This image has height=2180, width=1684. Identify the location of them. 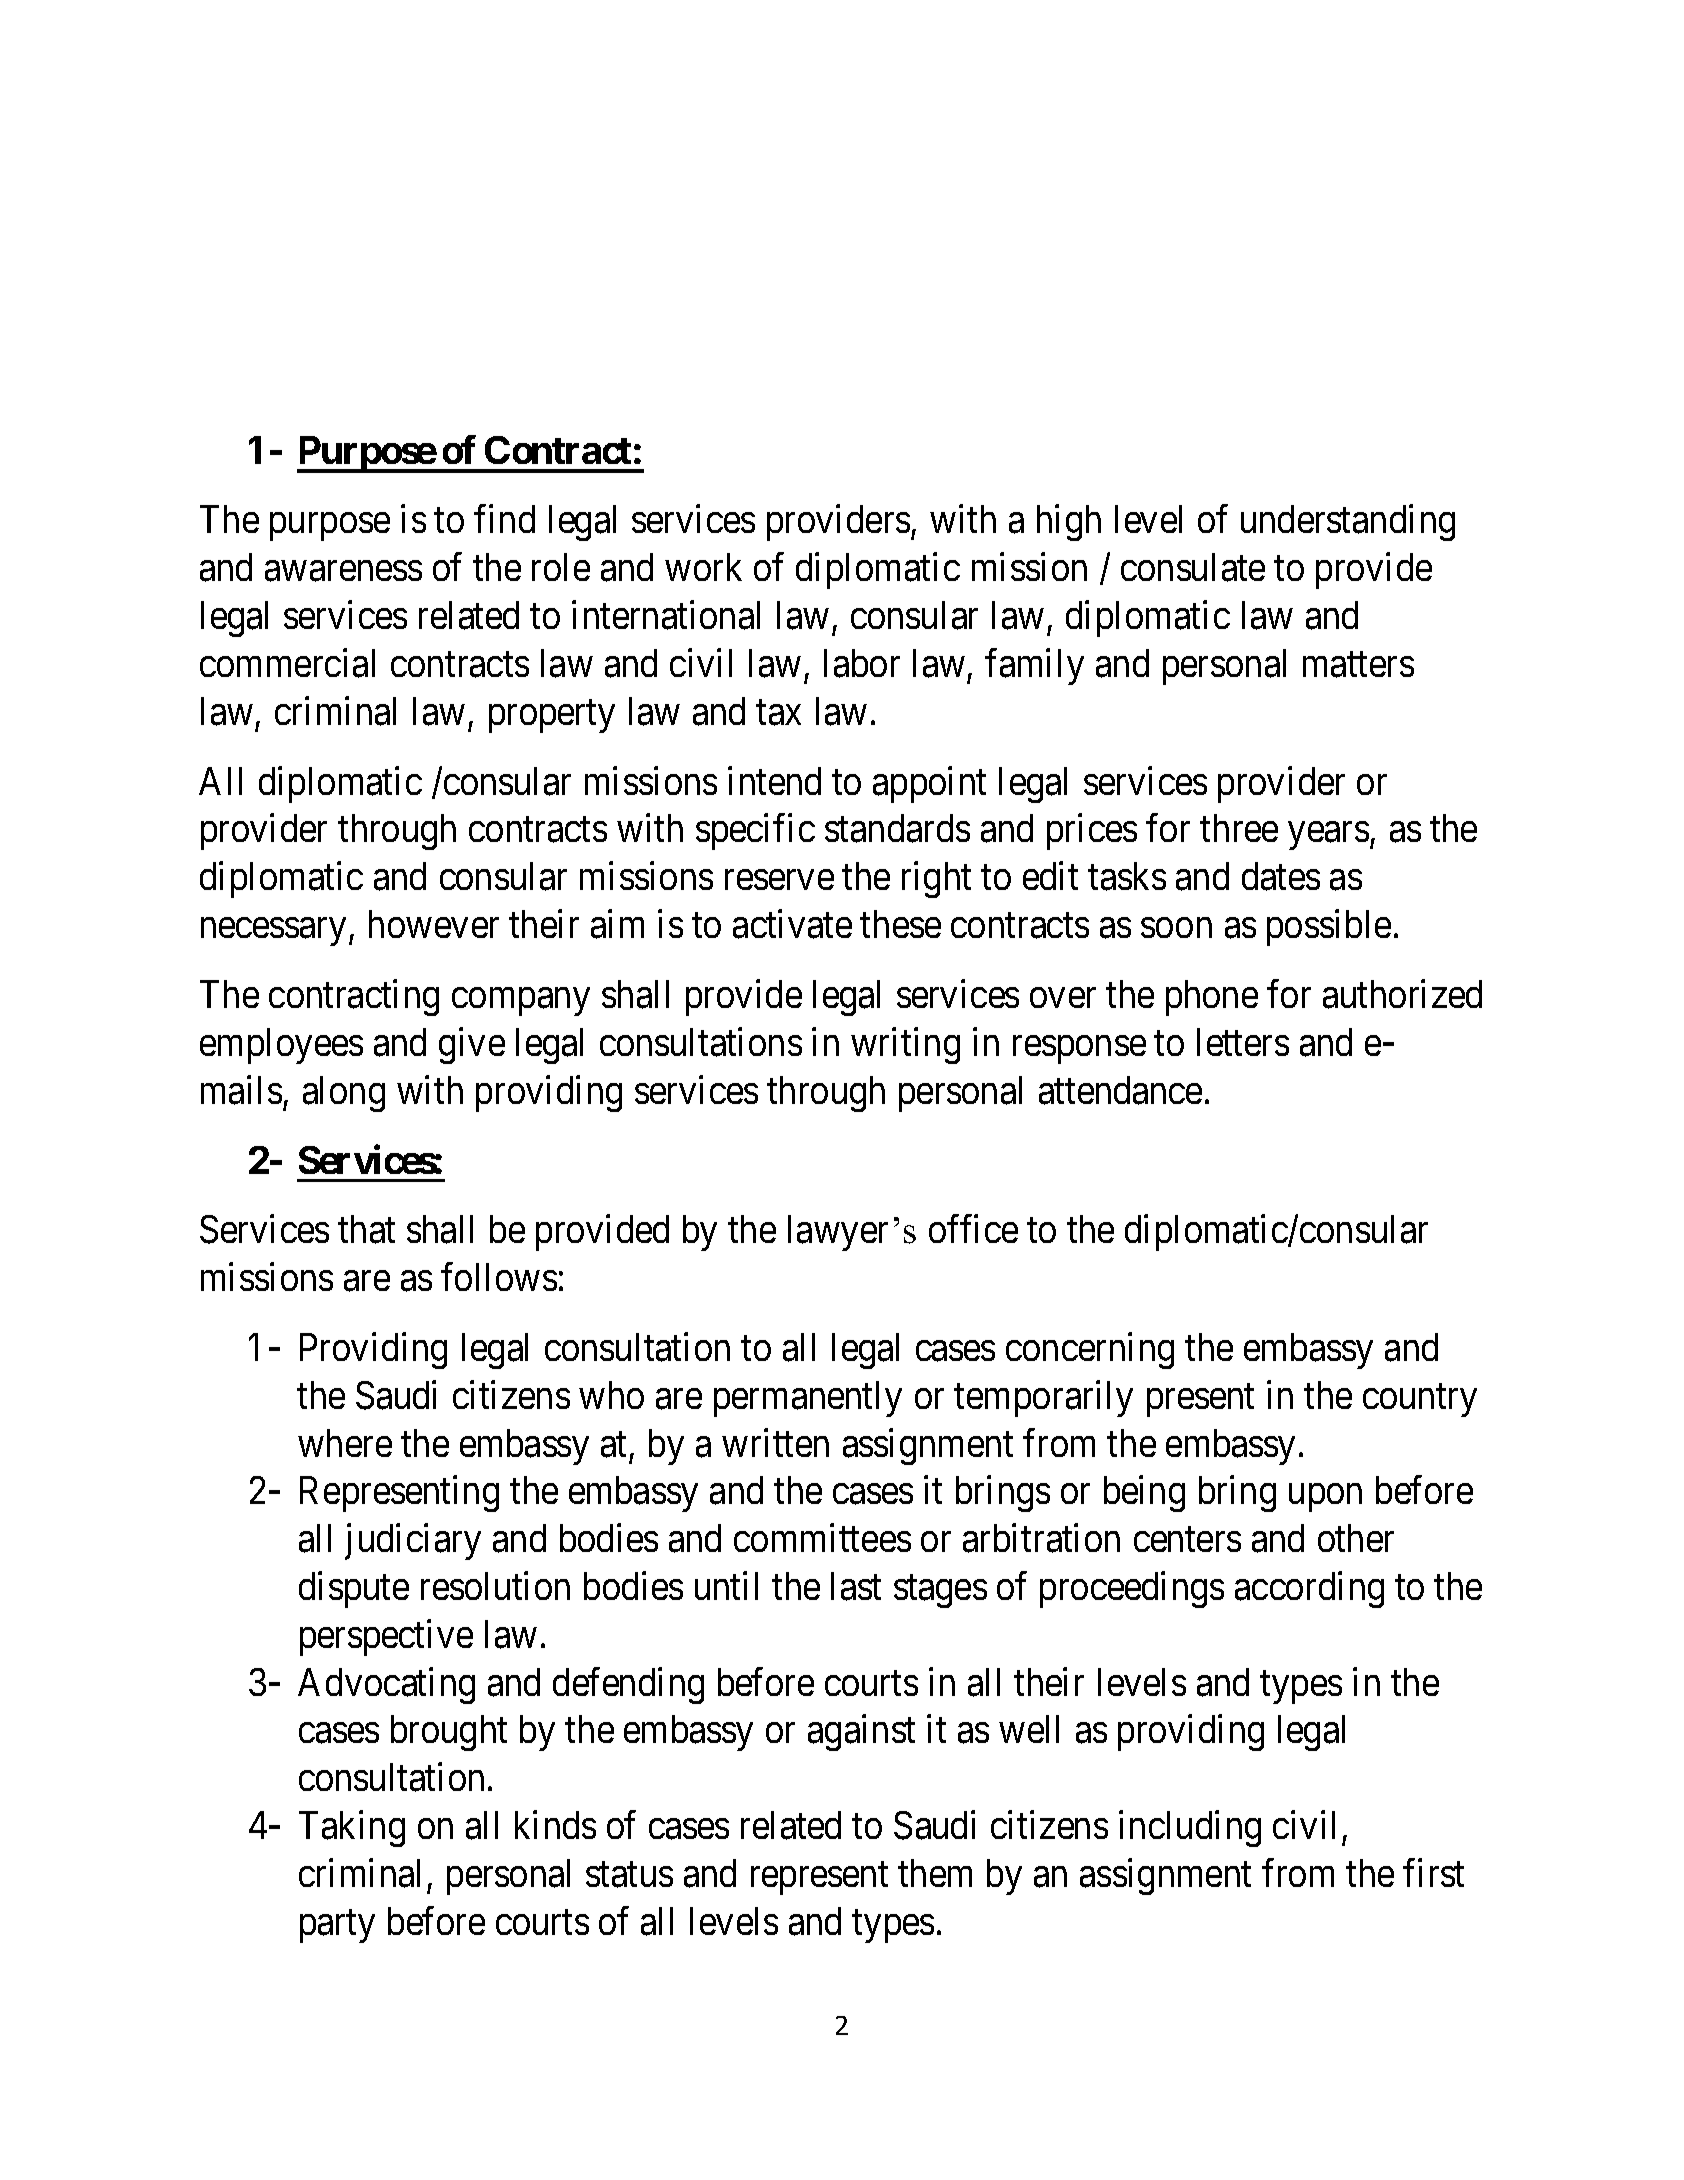
(935, 1873).
